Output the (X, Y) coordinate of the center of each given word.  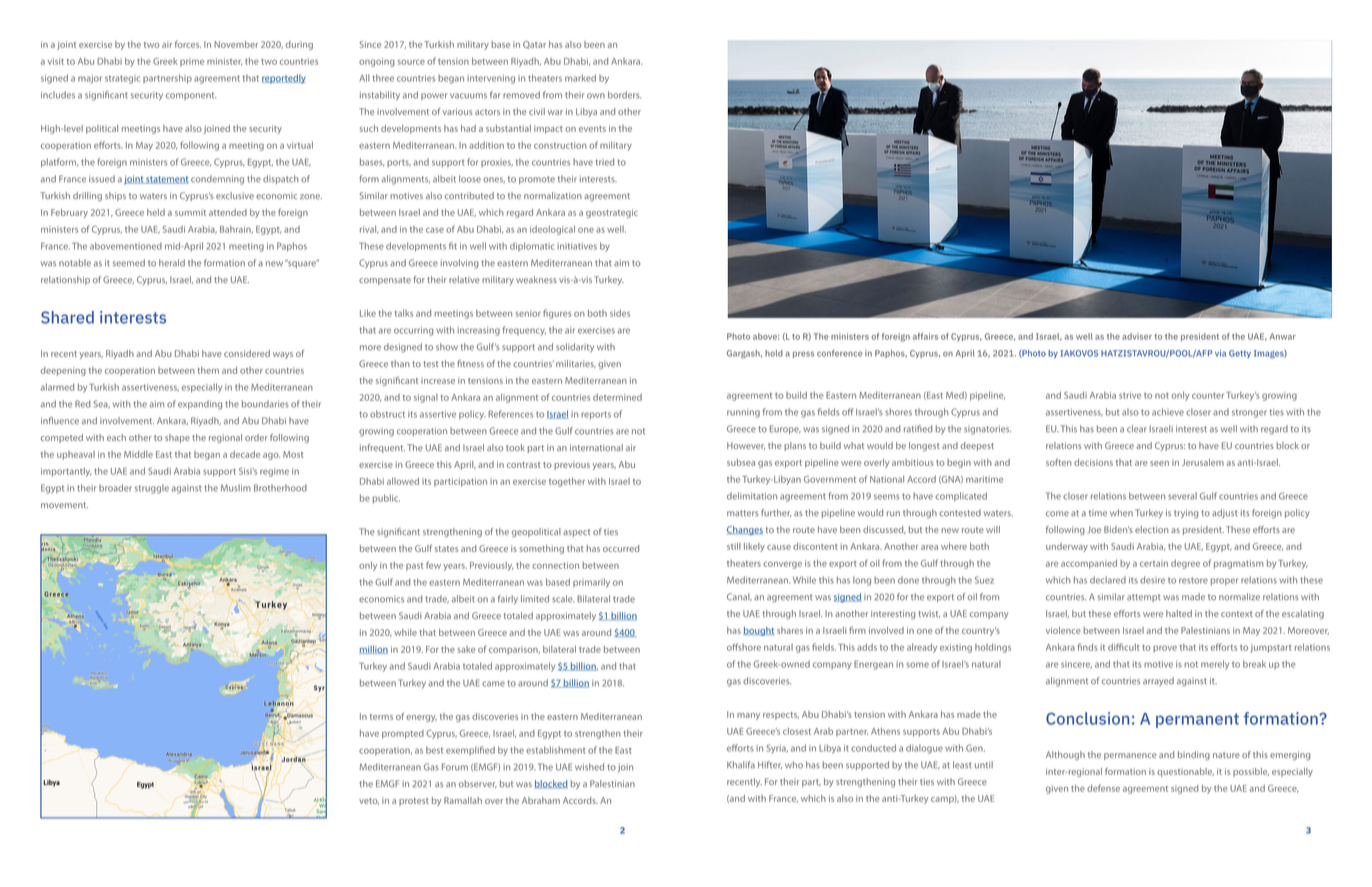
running (743, 413)
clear (1137, 429)
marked (580, 78)
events (592, 129)
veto (369, 801)
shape (177, 438)
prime (192, 62)
